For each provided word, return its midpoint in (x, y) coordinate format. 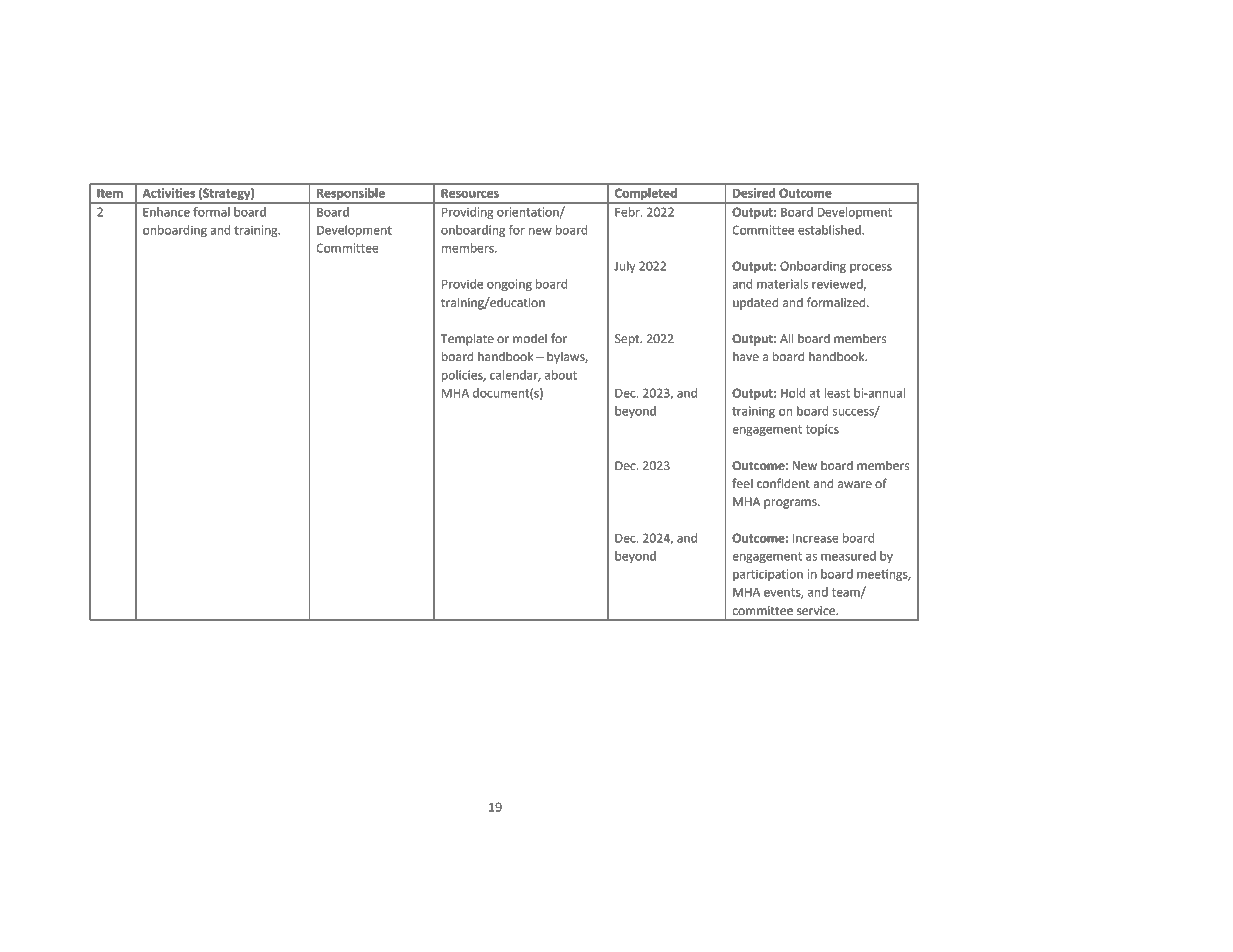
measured (848, 556)
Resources (470, 193)
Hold (793, 393)
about (561, 375)
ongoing (509, 285)
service (817, 611)
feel (742, 483)
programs (791, 504)
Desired (754, 193)
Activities (169, 193)
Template (467, 339)
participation (768, 575)
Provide (462, 284)
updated (756, 303)
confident (783, 483)
